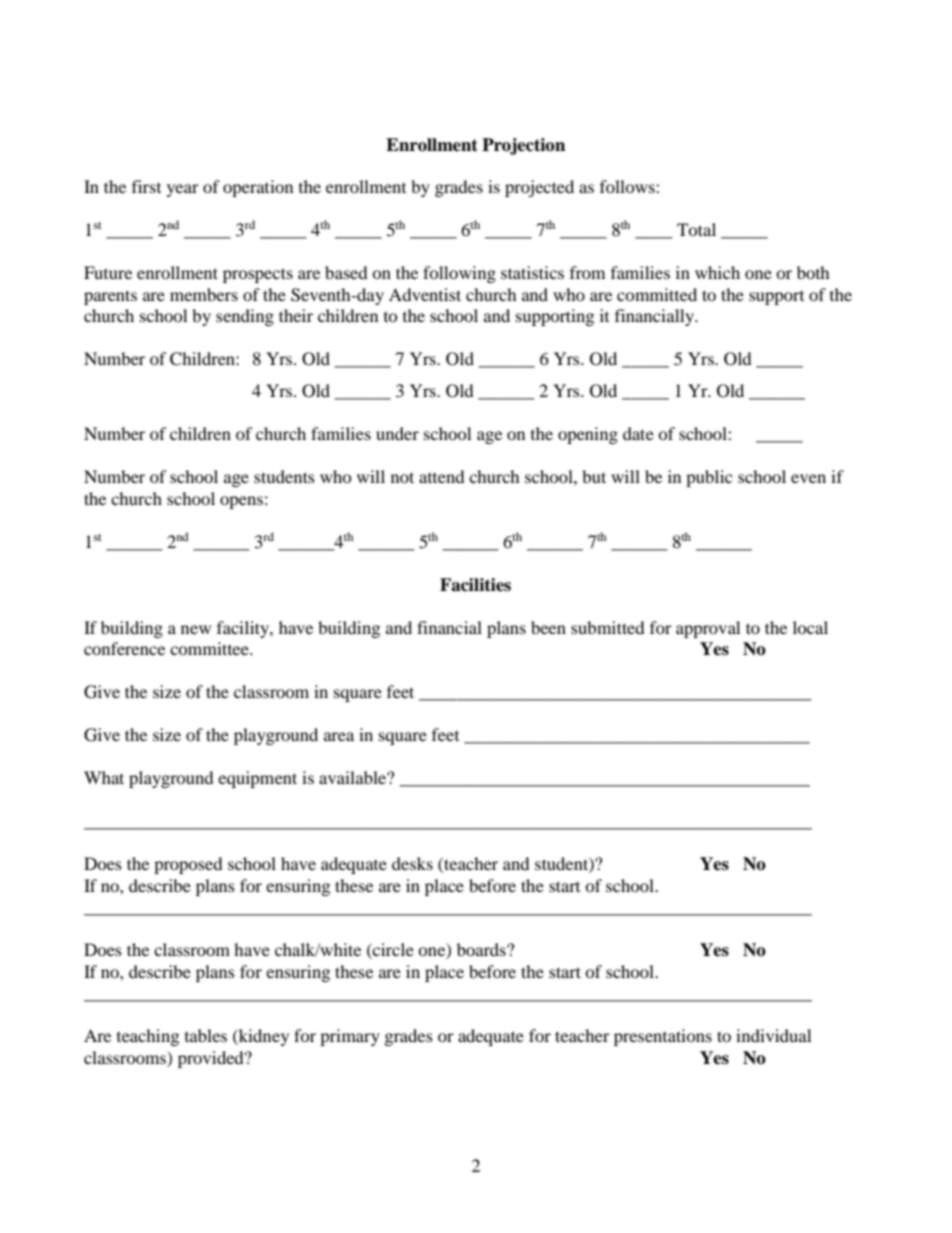 Image resolution: width=952 pixels, height=1233 pixels. I want to click on Total, so click(696, 229).
